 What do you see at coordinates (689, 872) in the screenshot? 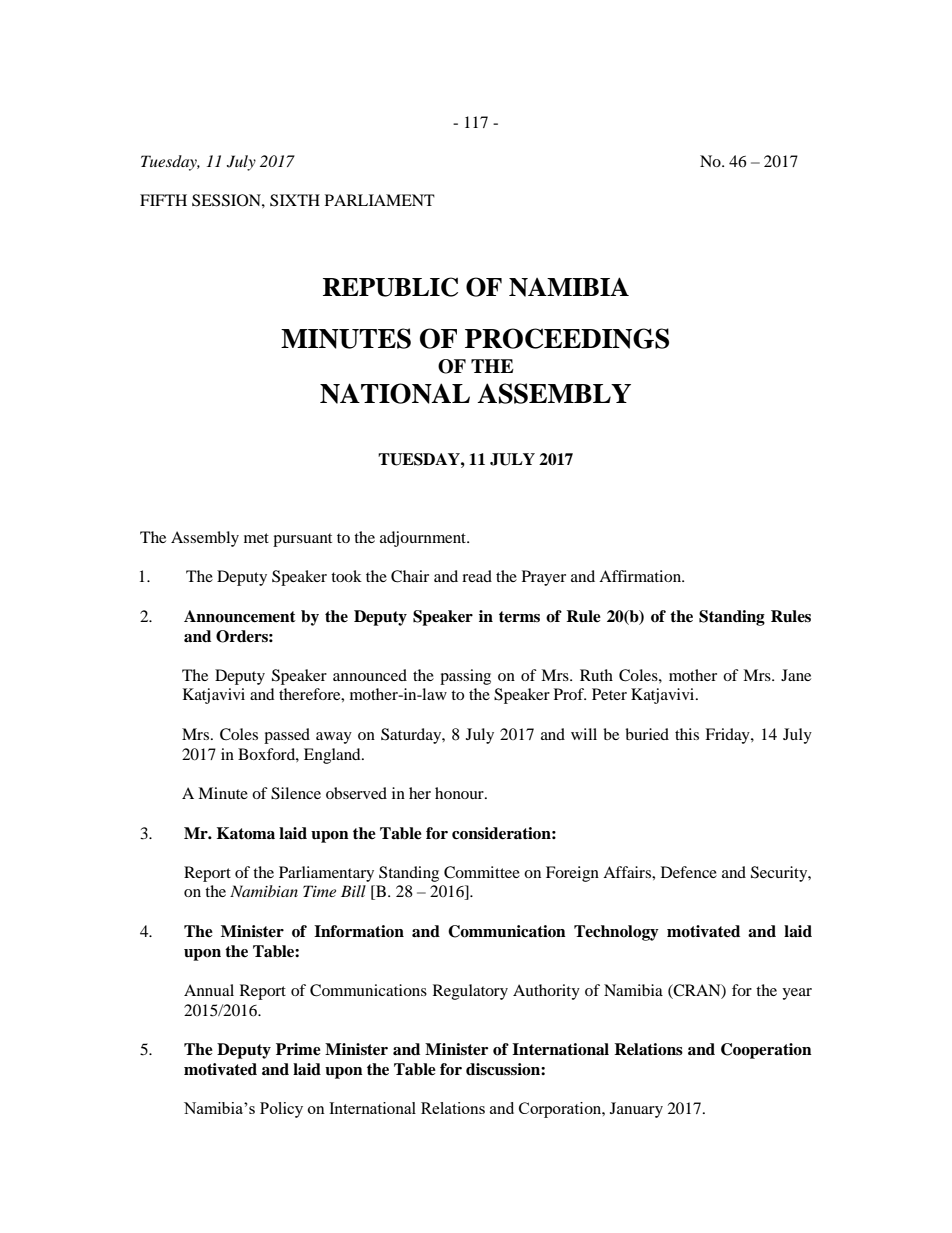
I see `Defence` at bounding box center [689, 872].
